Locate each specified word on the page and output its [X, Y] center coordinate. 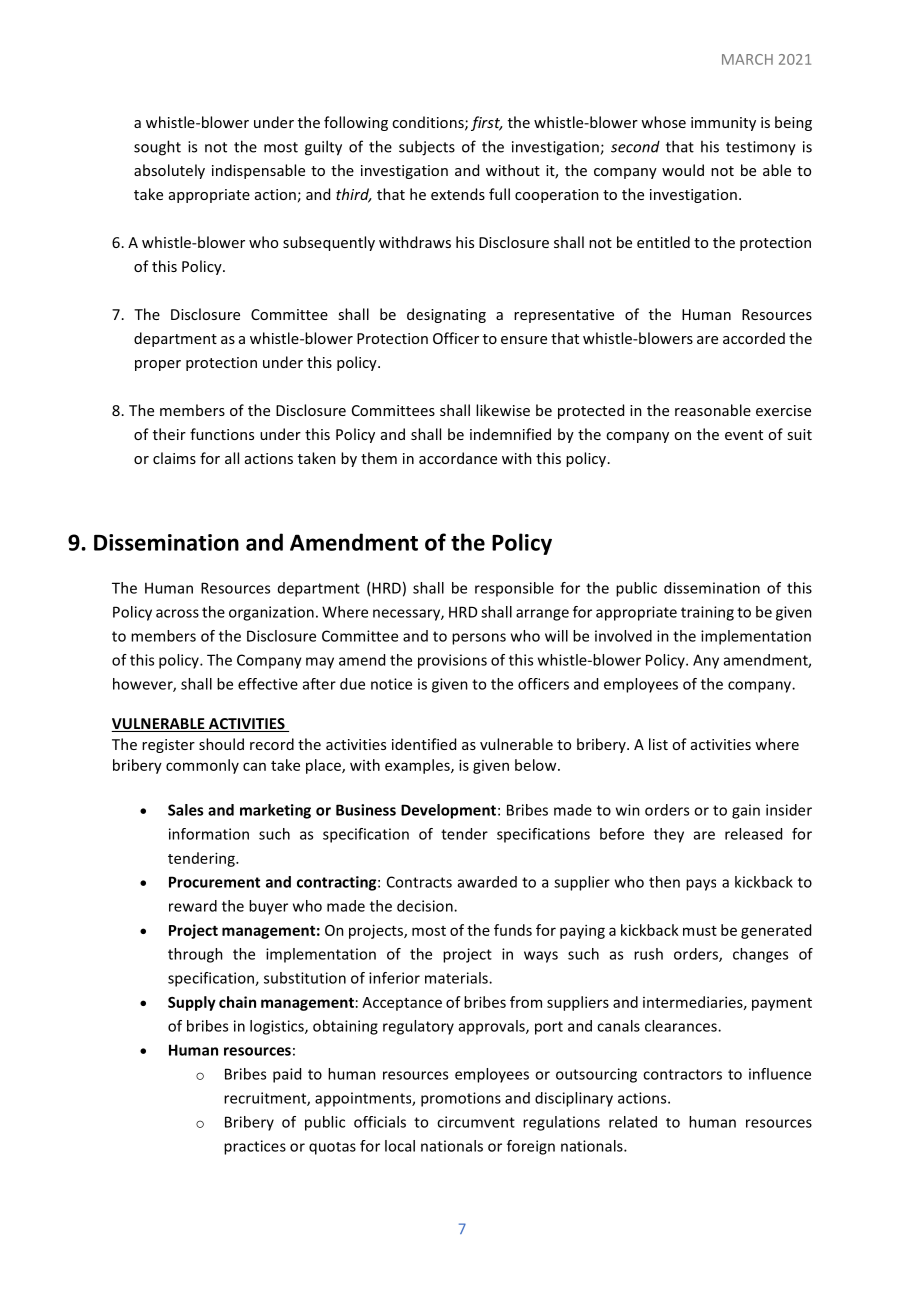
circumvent [476, 1122]
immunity [723, 124]
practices [255, 1147]
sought [157, 148]
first [486, 123]
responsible [514, 589]
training [707, 613]
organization [271, 613]
